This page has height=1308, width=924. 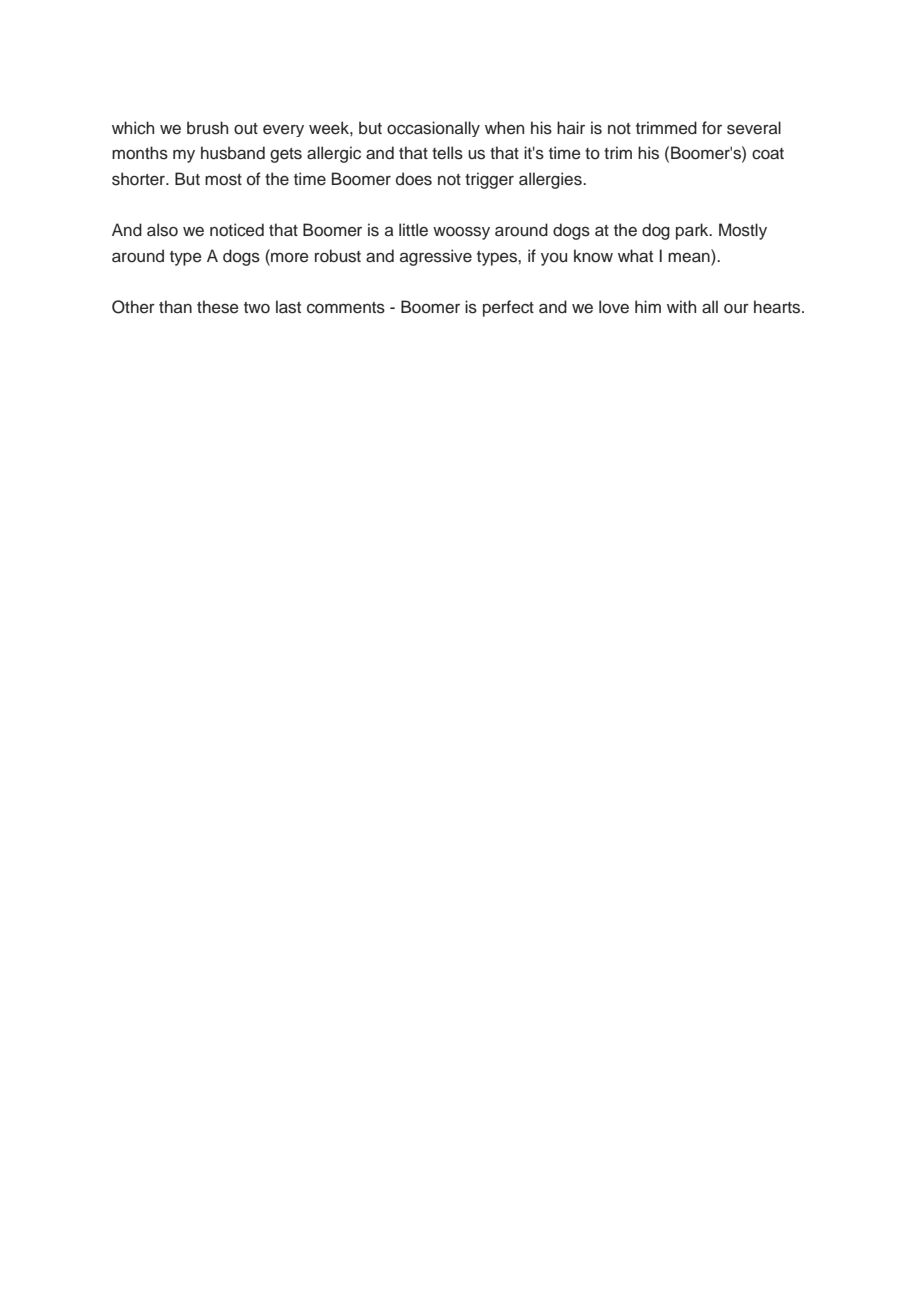 I want to click on allergies, so click(x=551, y=180).
